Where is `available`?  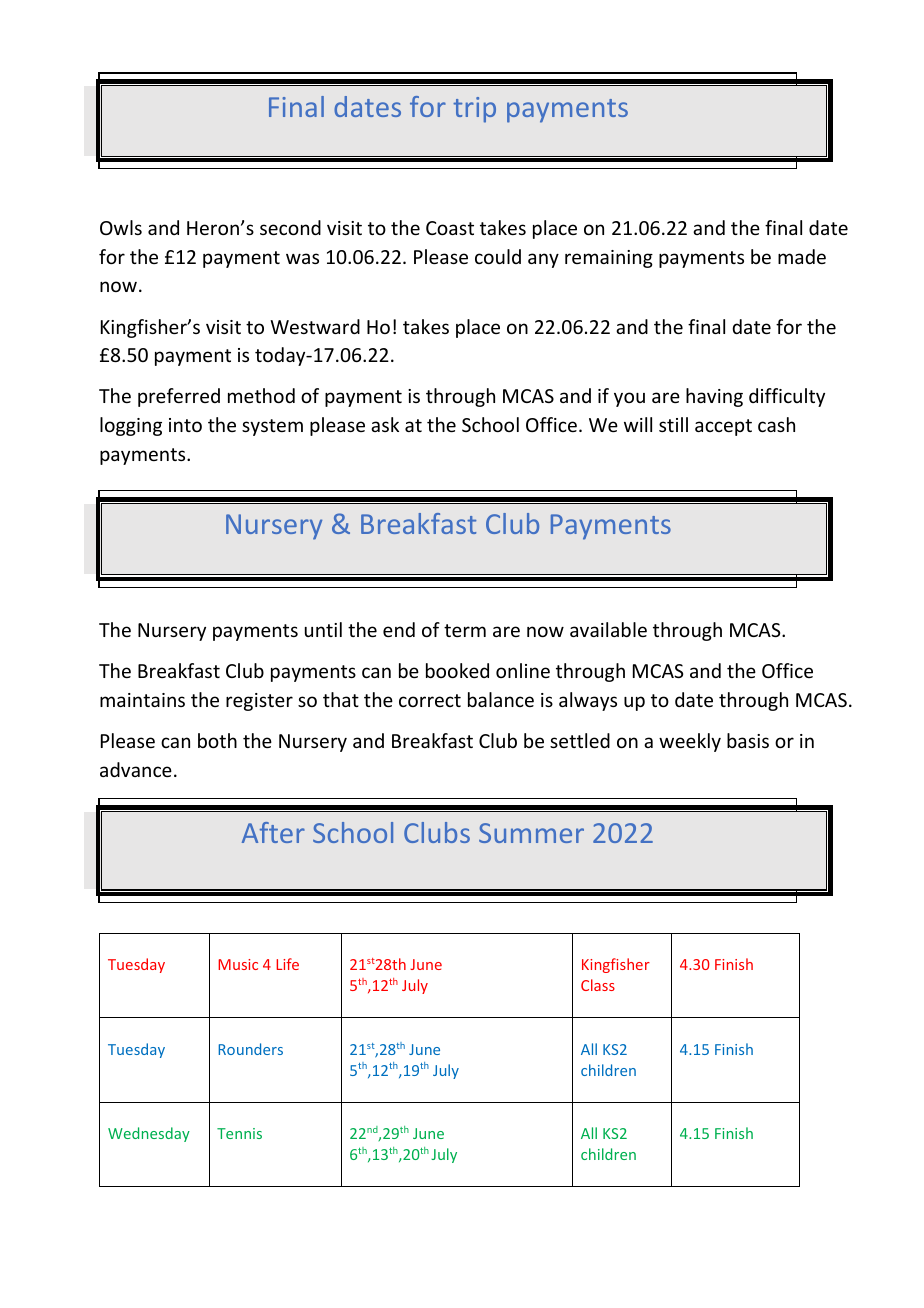 available is located at coordinates (608, 629).
